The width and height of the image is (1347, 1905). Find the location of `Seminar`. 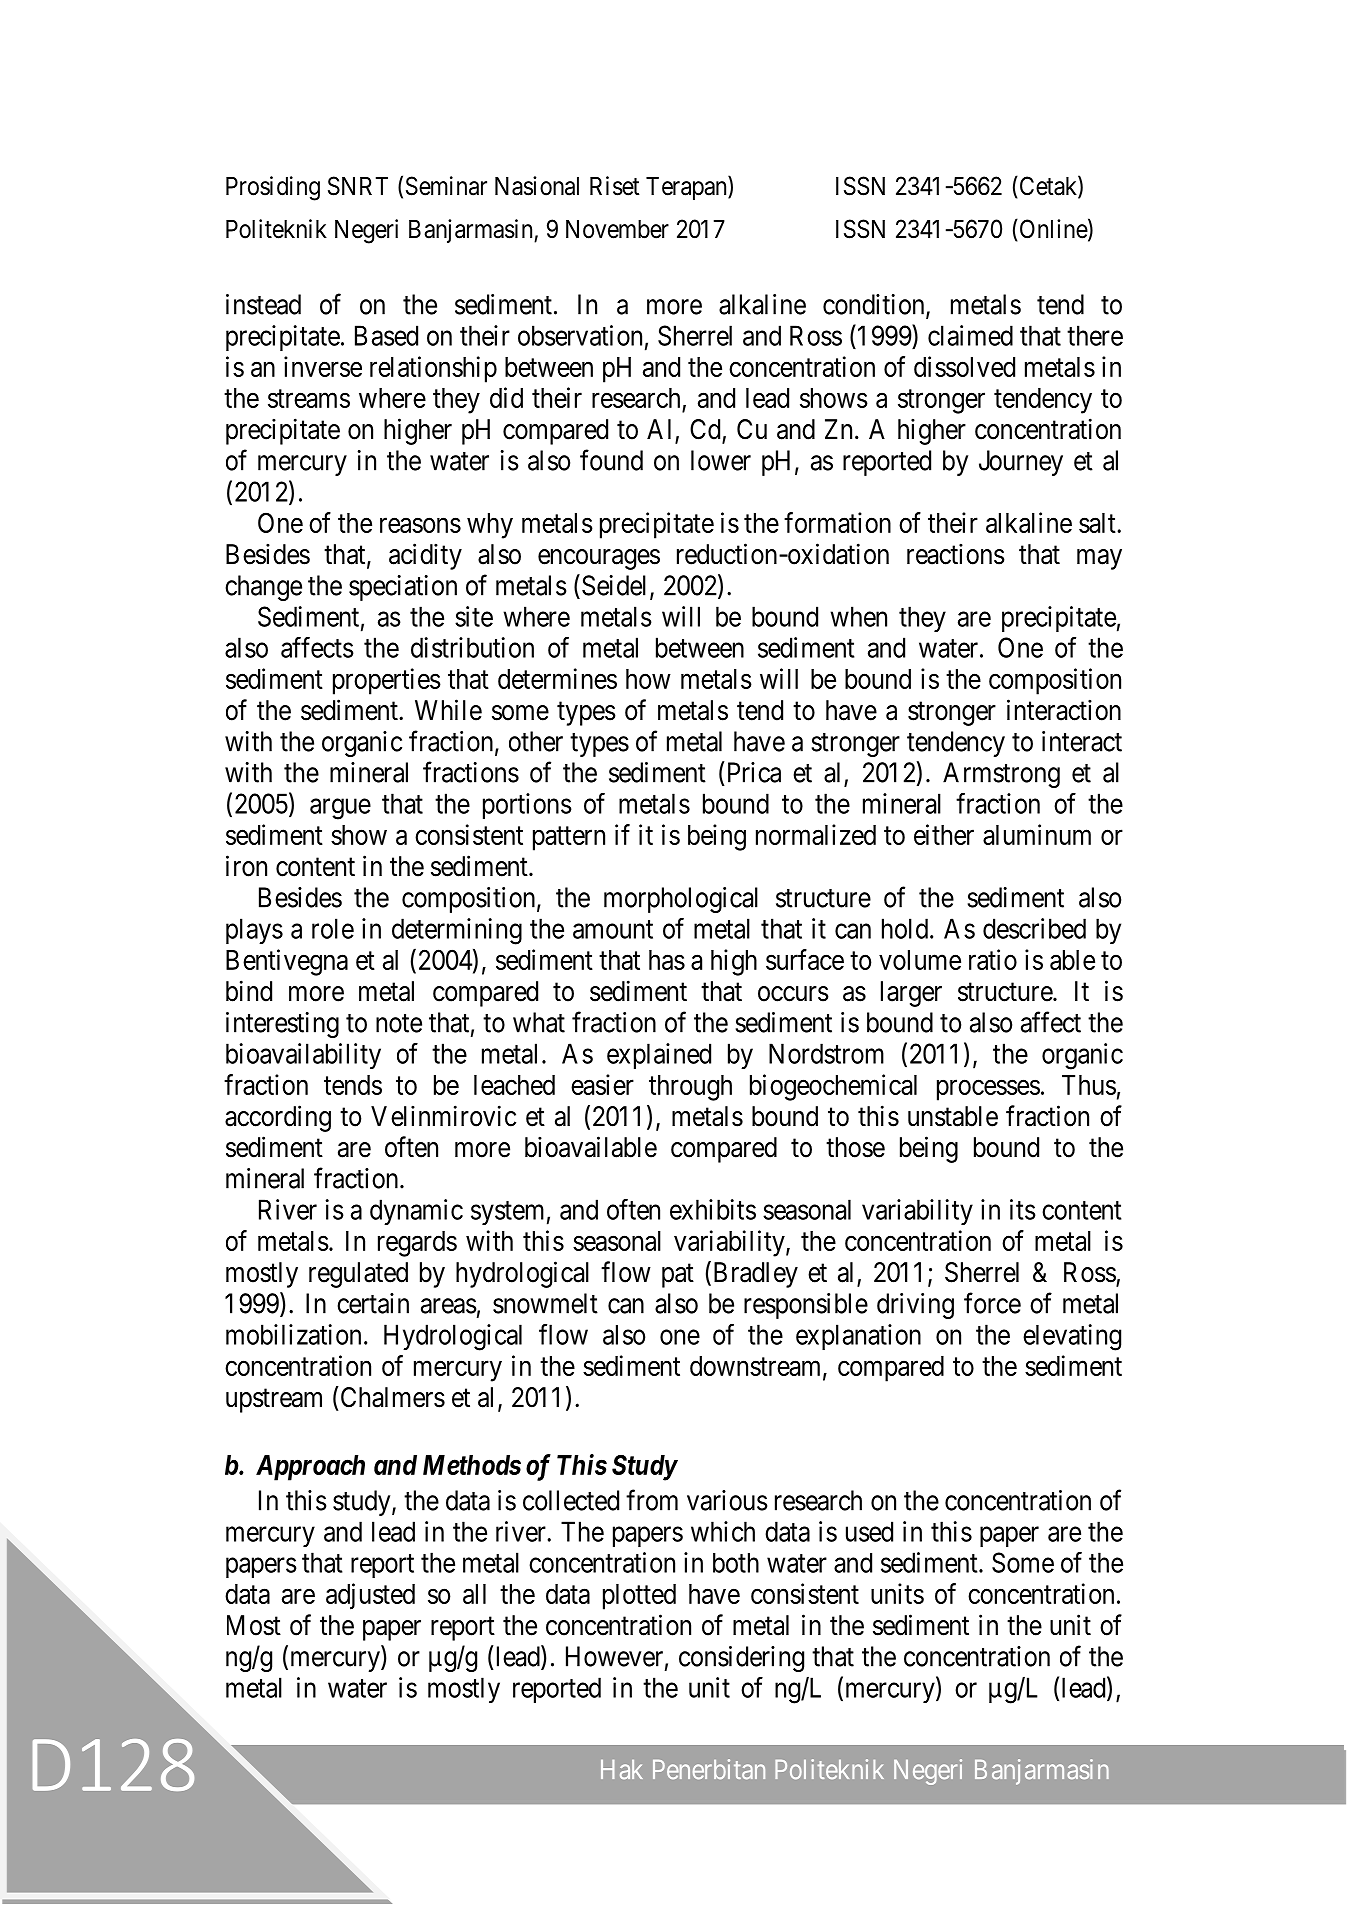

Seminar is located at coordinates (446, 186).
